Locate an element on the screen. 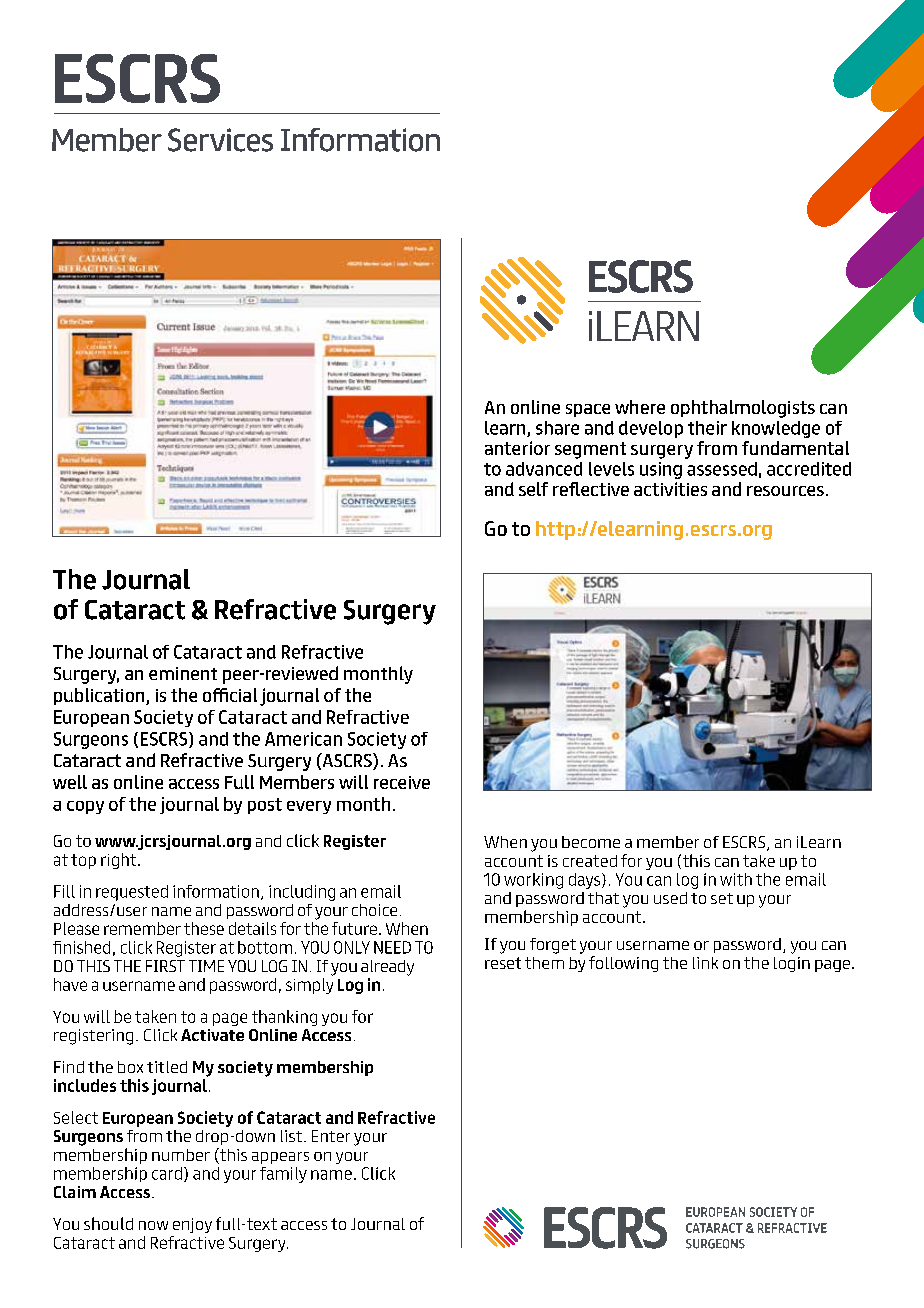 This screenshot has width=924, height=1308. card is located at coordinates (167, 1173).
